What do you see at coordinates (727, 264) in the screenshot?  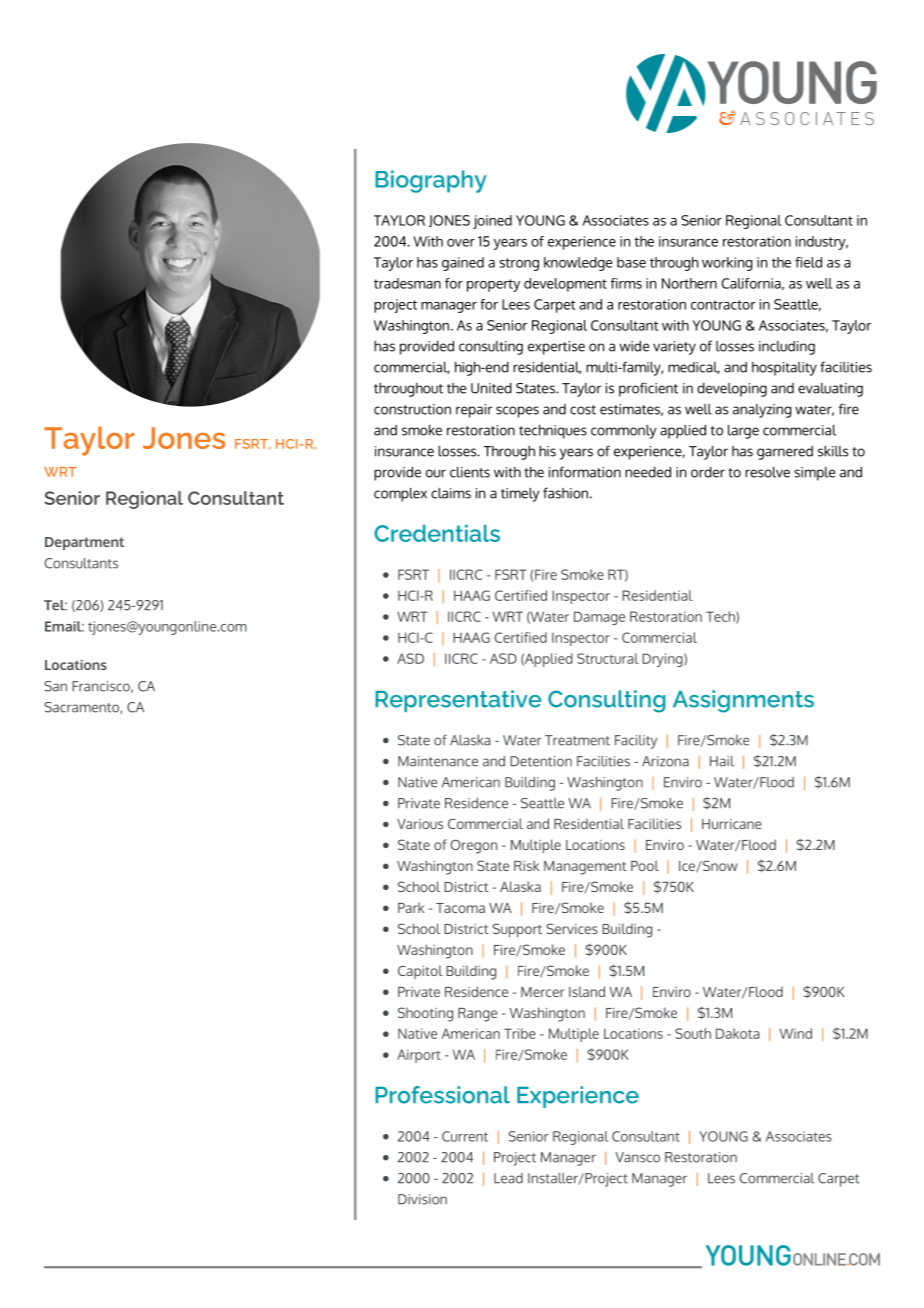 I see `working` at bounding box center [727, 264].
